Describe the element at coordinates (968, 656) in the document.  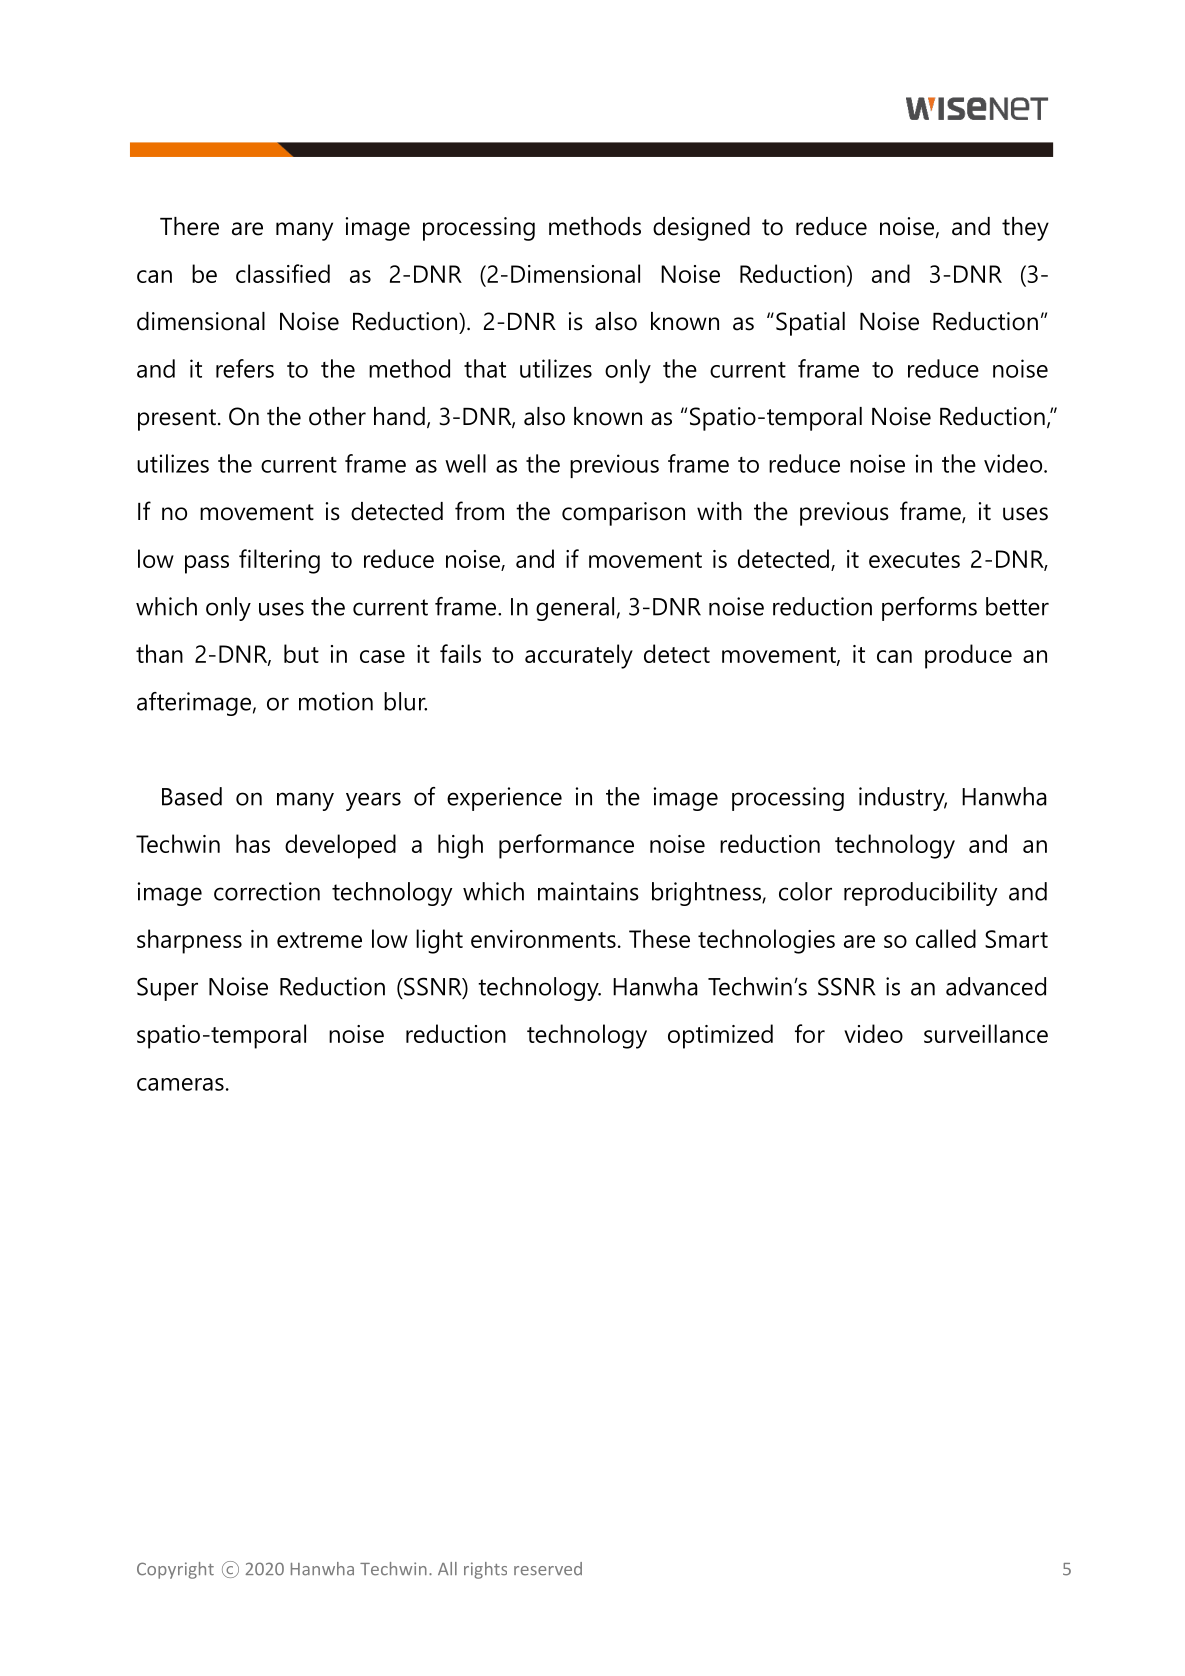
I see `produce` at that location.
